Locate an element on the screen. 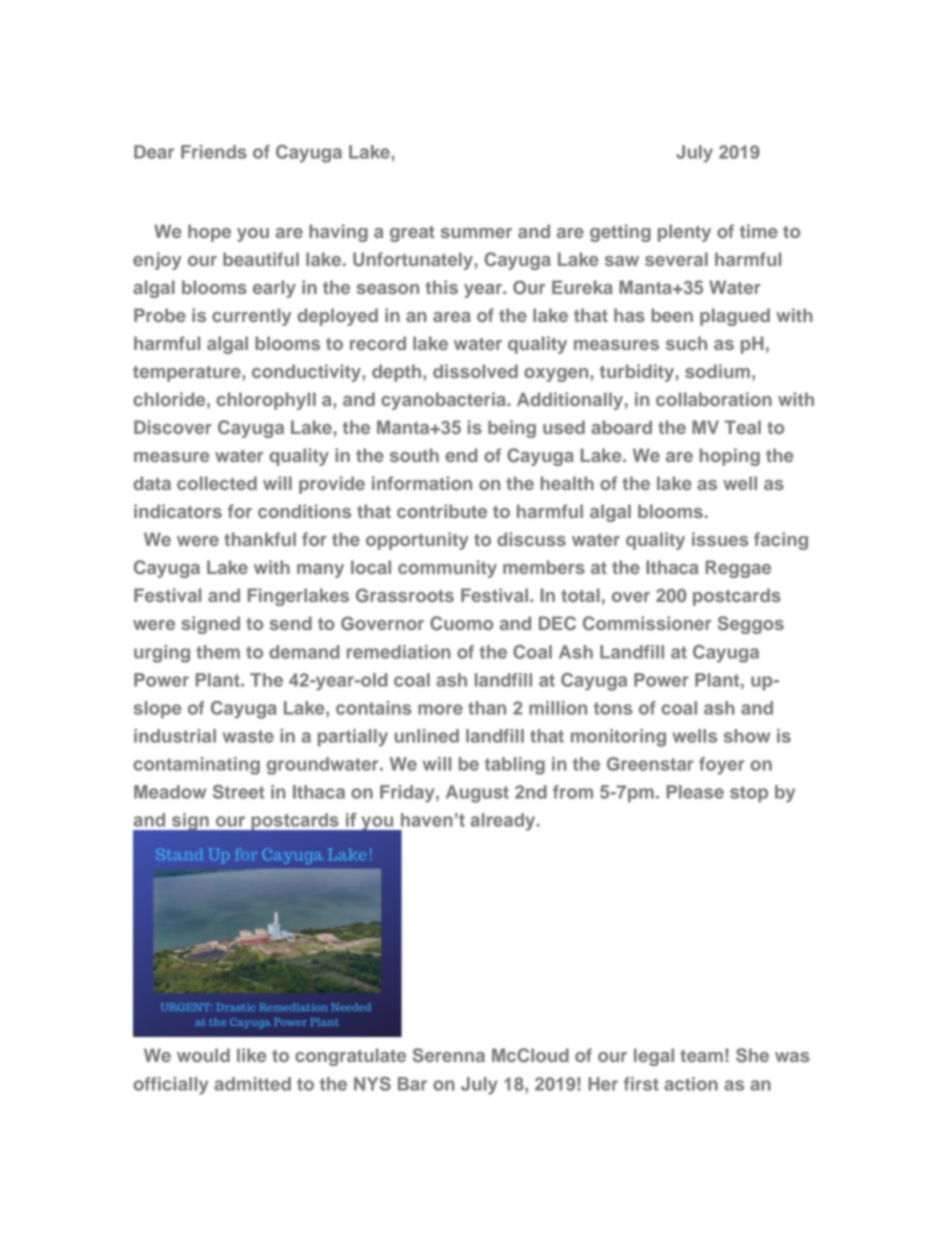 The height and width of the screenshot is (1233, 952). Cuomo is located at coordinates (461, 623).
